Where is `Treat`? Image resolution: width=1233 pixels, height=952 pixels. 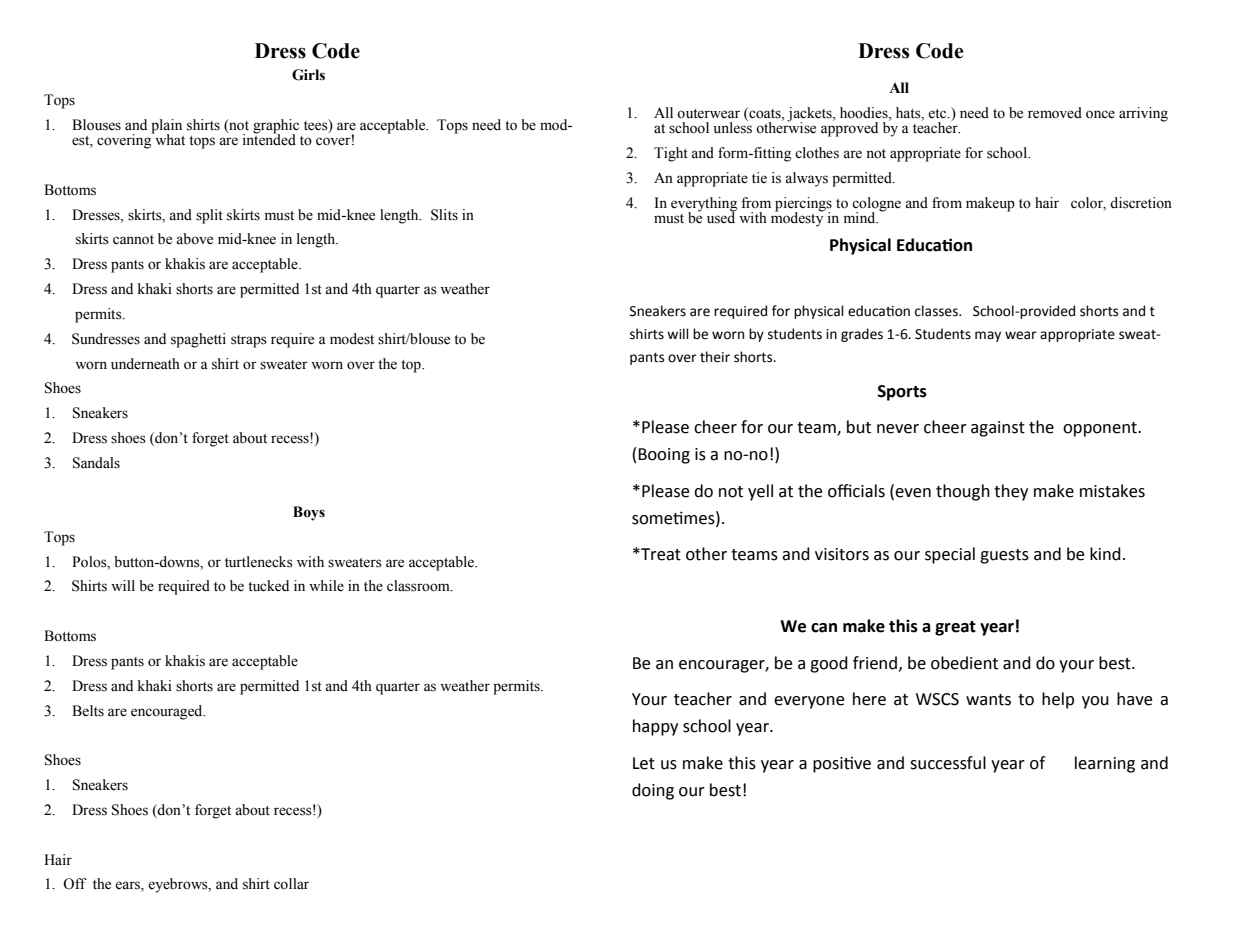 Treat is located at coordinates (660, 554).
